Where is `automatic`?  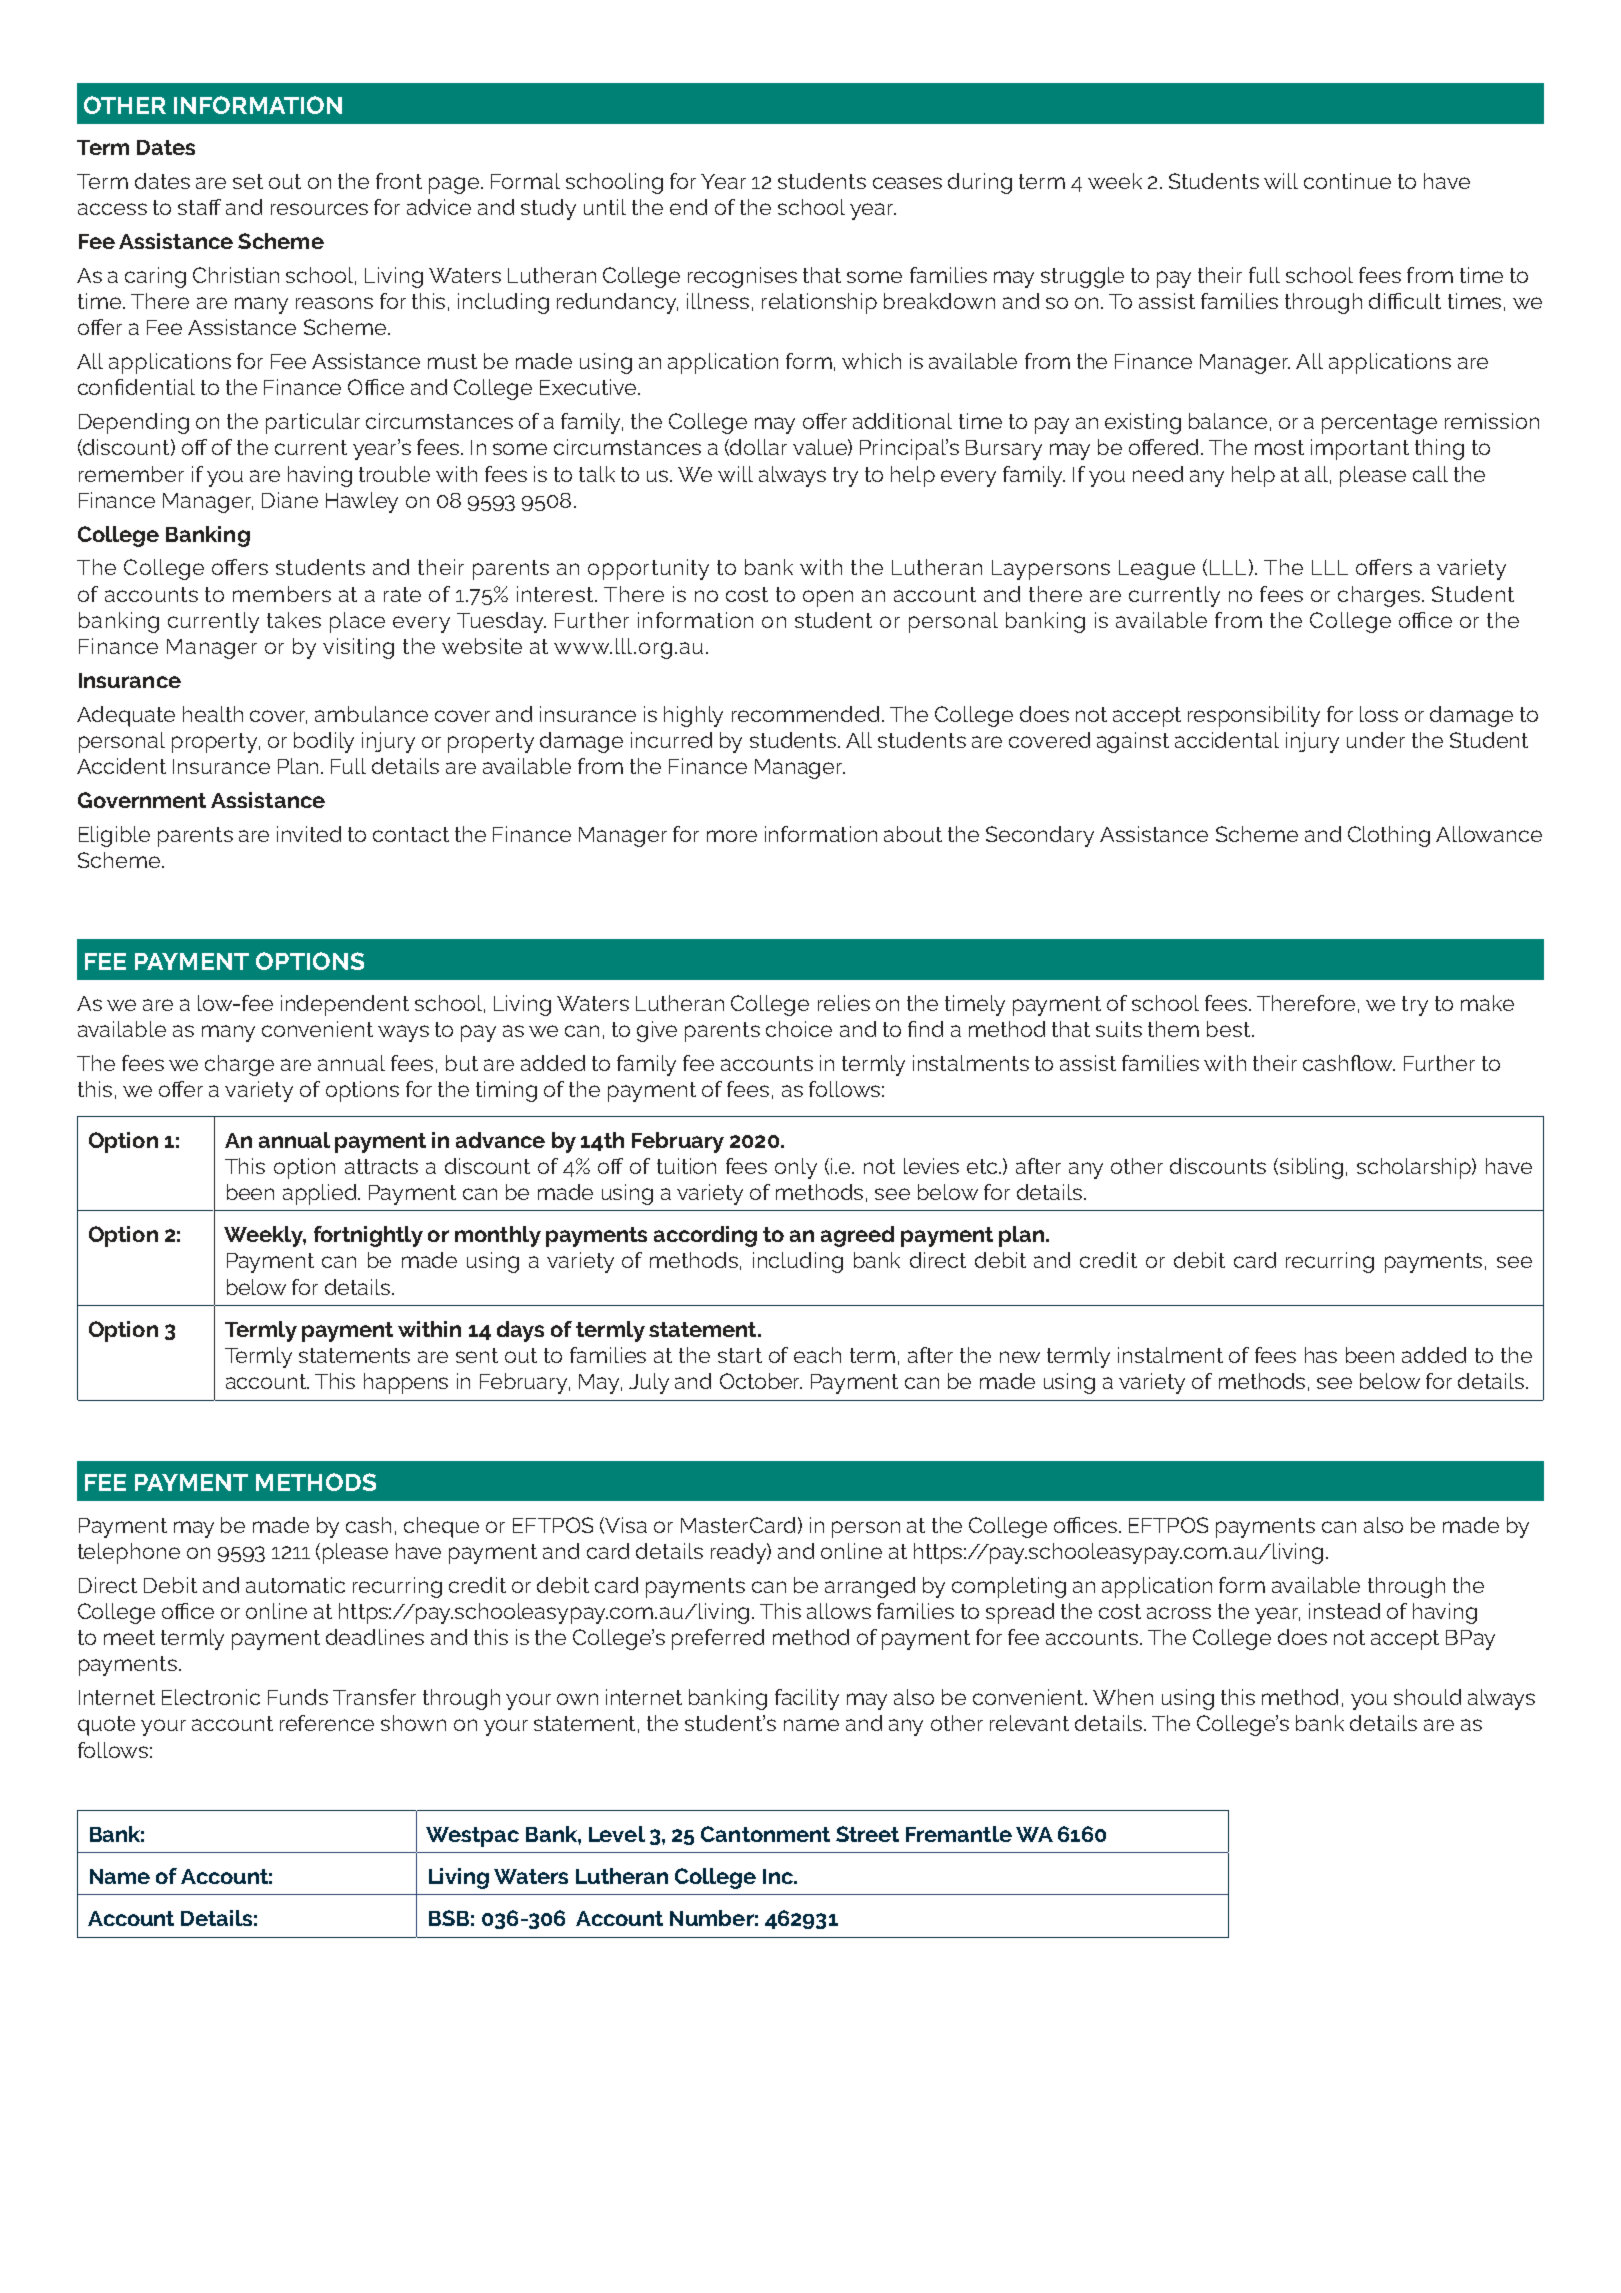
automatic is located at coordinates (295, 1585).
